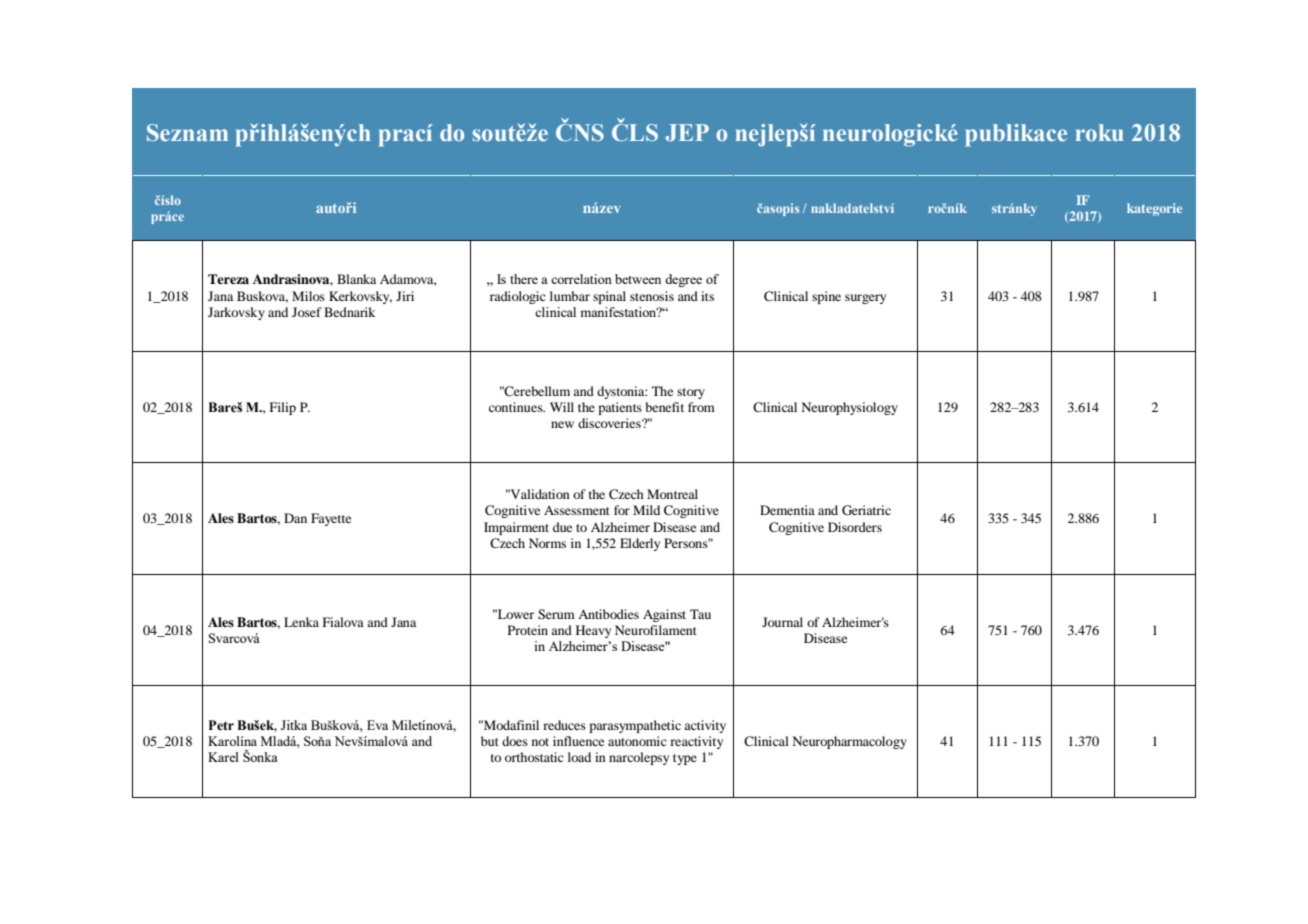 The height and width of the document is (924, 1308). What do you see at coordinates (638, 279) in the document?
I see `between` at bounding box center [638, 279].
